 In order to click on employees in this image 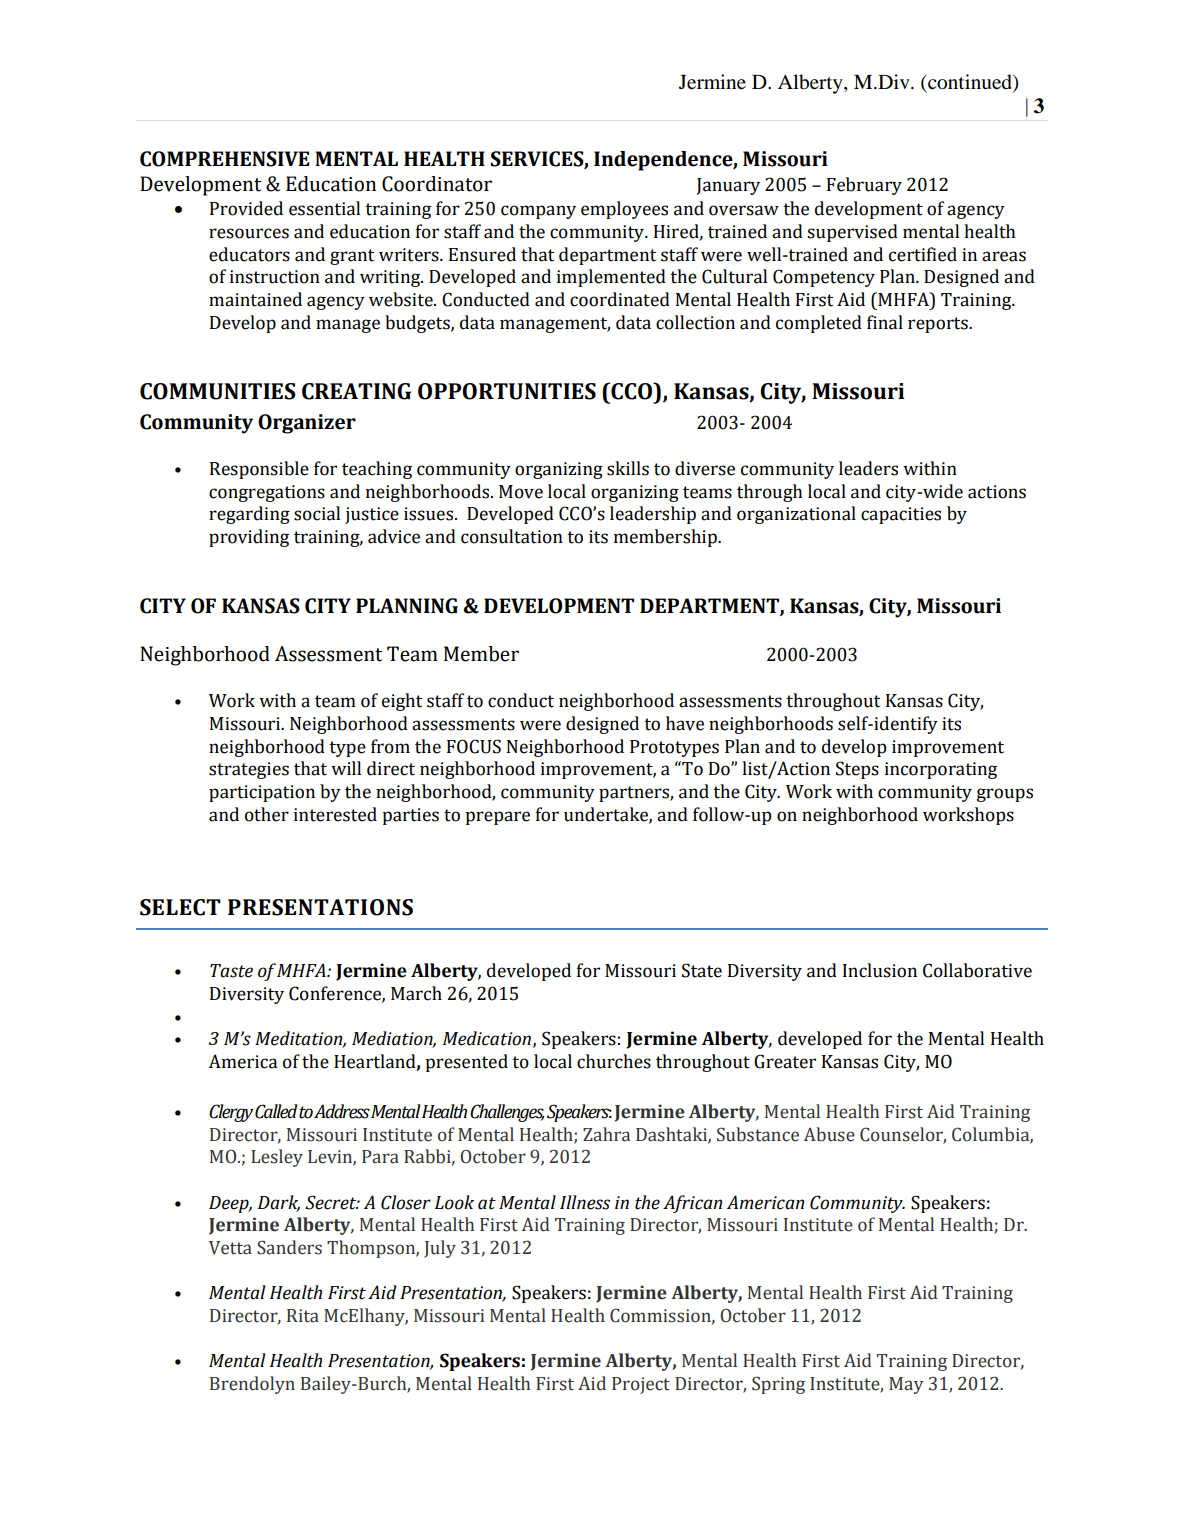, I will do `click(624, 210)`.
